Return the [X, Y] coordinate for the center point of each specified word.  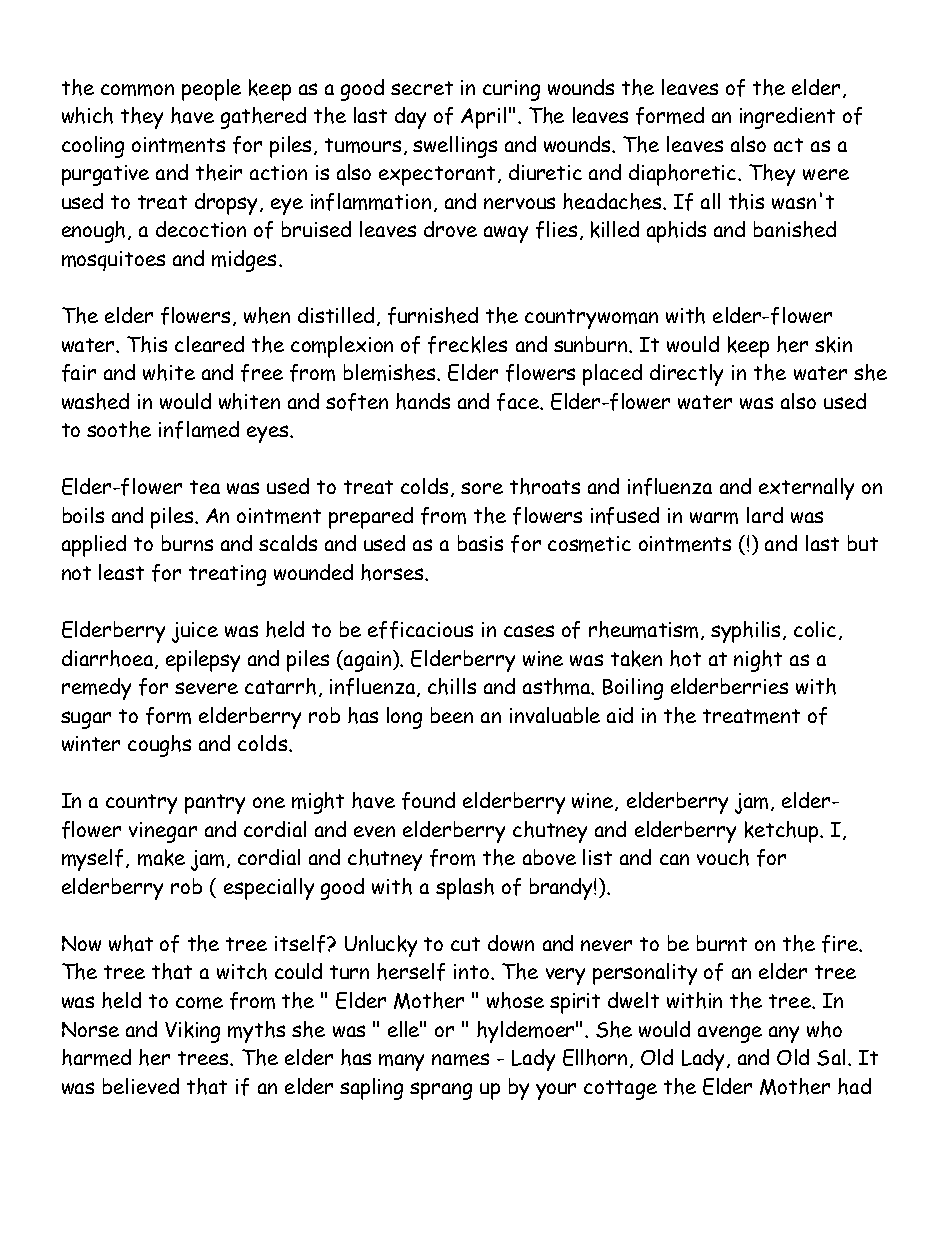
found [428, 801]
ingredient [787, 118]
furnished [433, 316]
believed [141, 1086]
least [121, 572]
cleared [209, 344]
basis [480, 543]
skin [833, 344]
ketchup [783, 832]
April [483, 118]
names [460, 1059]
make [161, 857]
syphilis [747, 632]
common [137, 90]
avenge [730, 1034]
